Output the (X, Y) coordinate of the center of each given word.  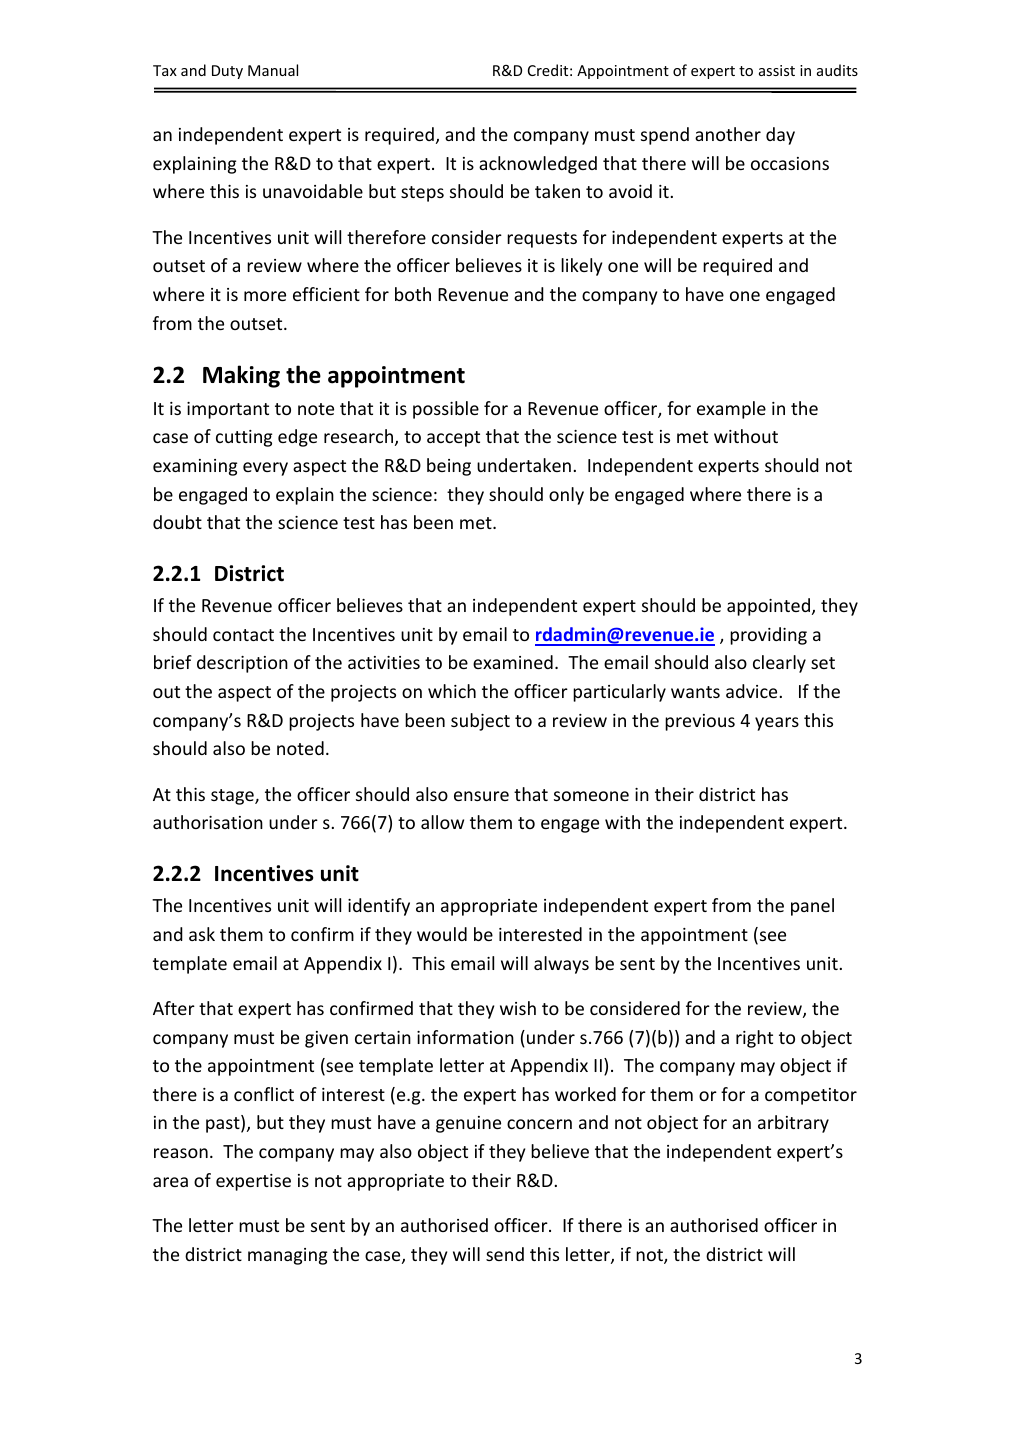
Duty (227, 72)
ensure (481, 796)
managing (287, 1256)
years (777, 724)
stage (233, 797)
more (265, 296)
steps (422, 194)
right (754, 1039)
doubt (177, 522)
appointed (768, 607)
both (413, 294)
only (566, 496)
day (780, 136)
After (174, 1008)
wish (518, 1008)
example (731, 410)
